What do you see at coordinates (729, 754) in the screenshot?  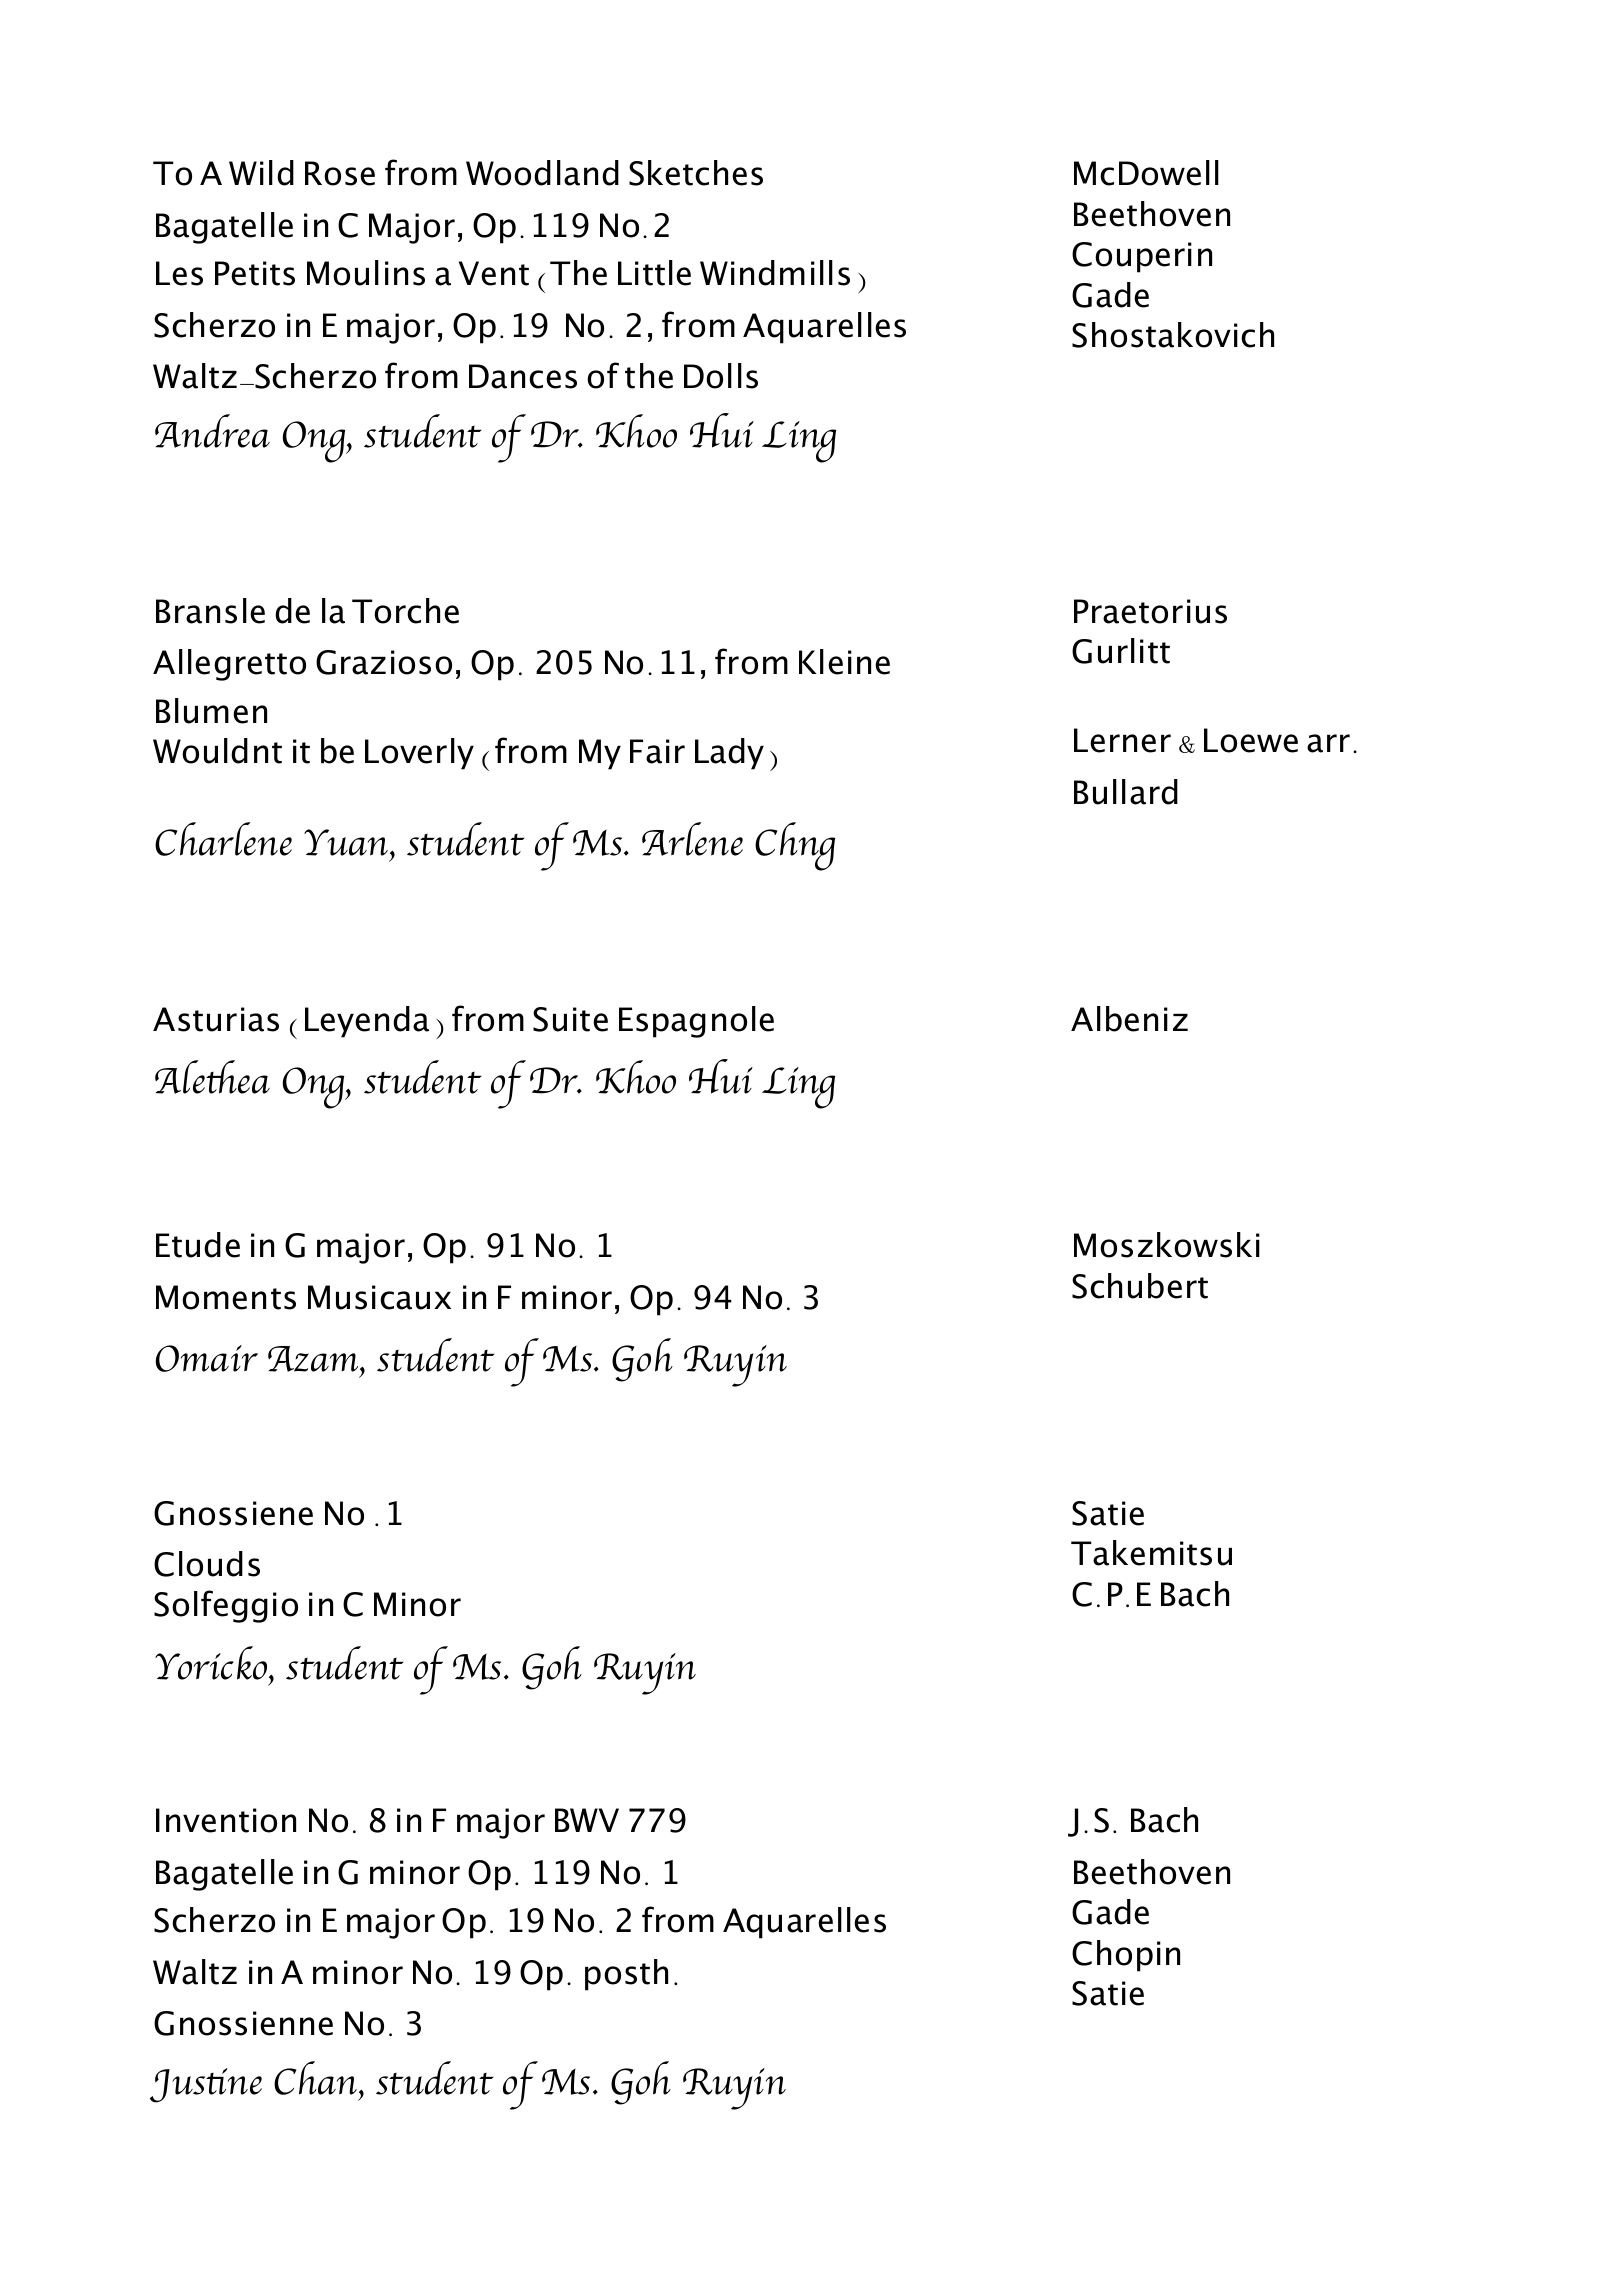 I see `Lady` at bounding box center [729, 754].
